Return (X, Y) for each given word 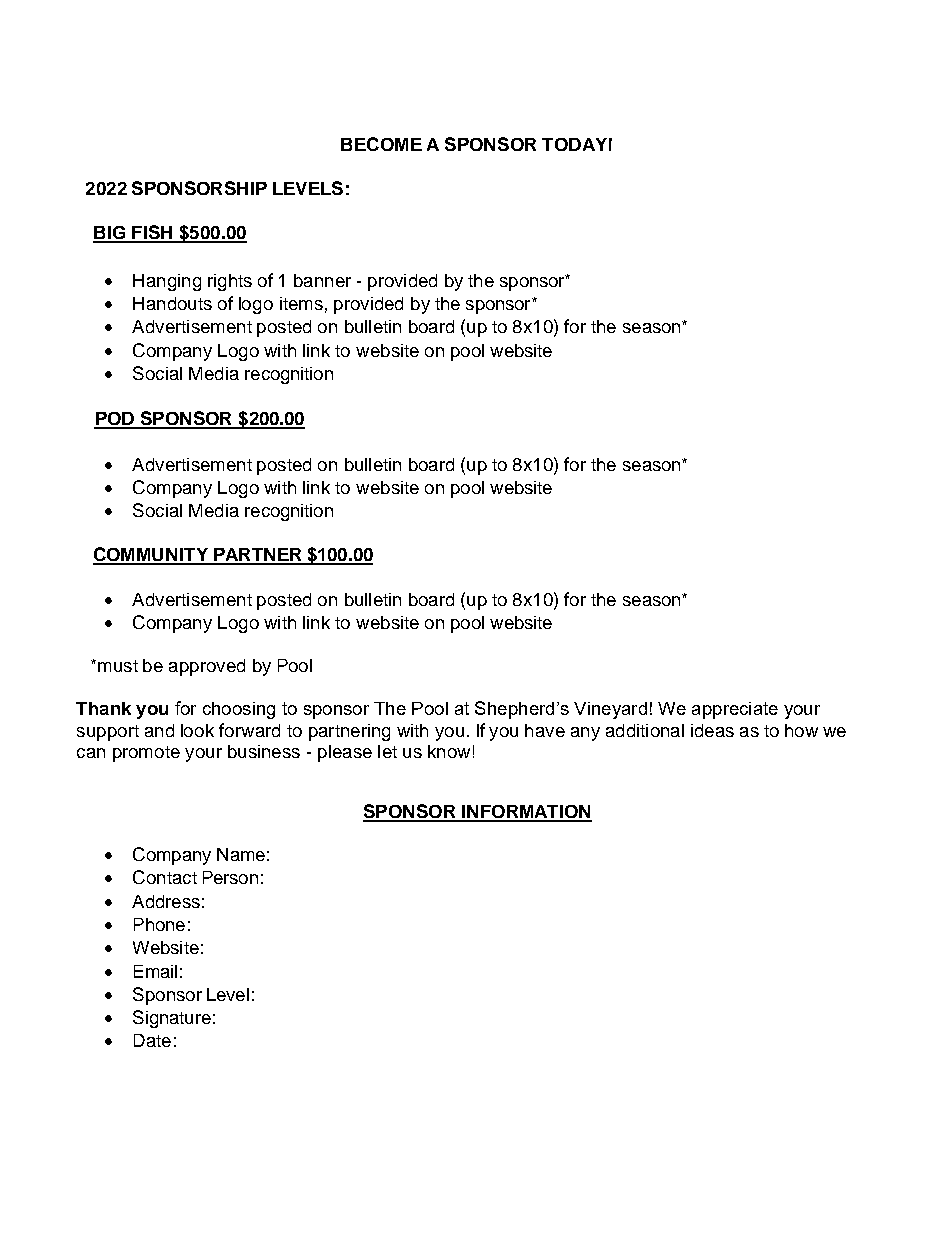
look (197, 730)
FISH (152, 233)
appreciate (735, 710)
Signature (172, 1019)
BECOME (381, 144)
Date (152, 1040)
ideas (712, 730)
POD (115, 420)
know (449, 751)
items (301, 303)
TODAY (574, 144)
